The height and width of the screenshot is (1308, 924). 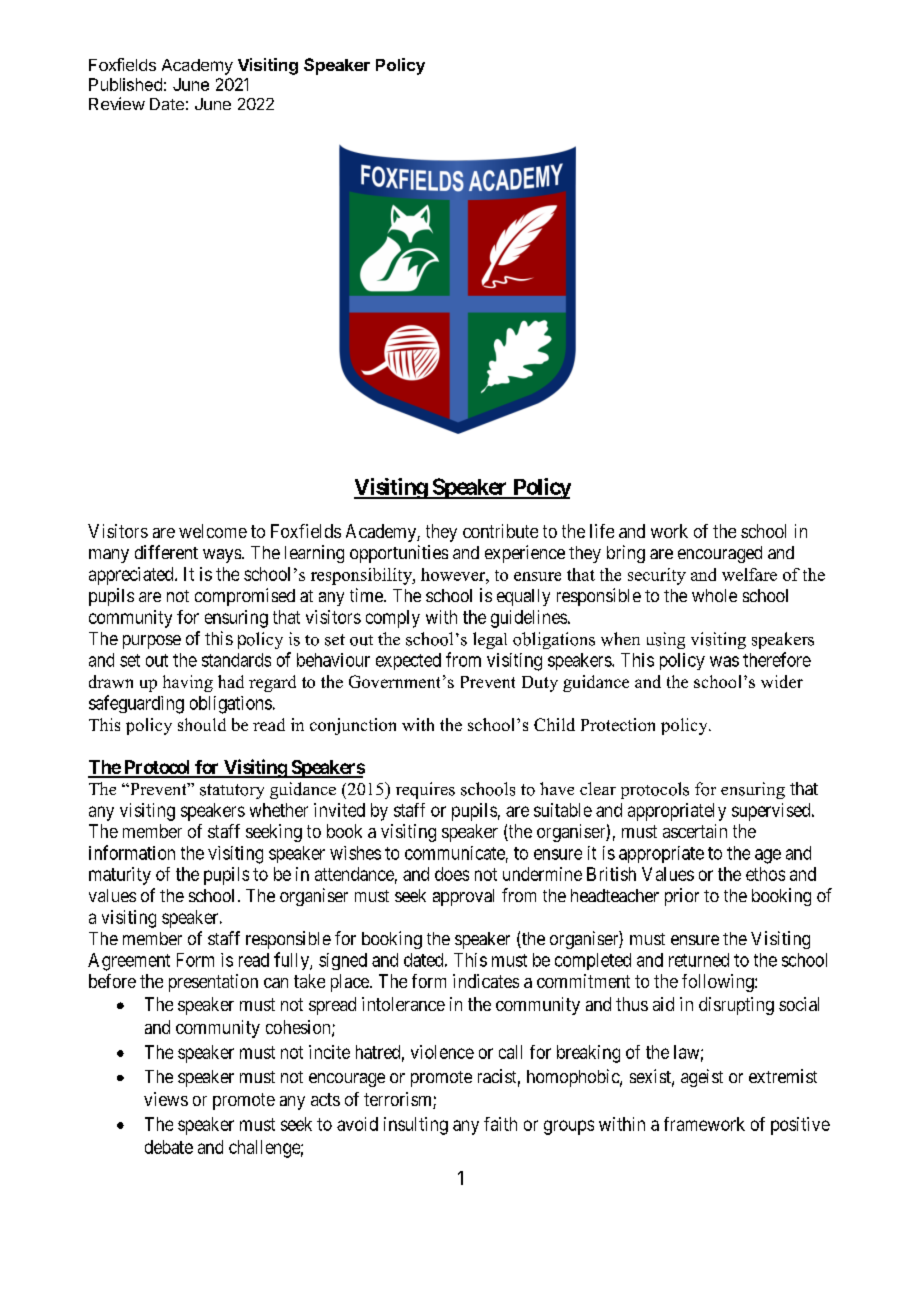 What do you see at coordinates (626, 554) in the screenshot?
I see `bring` at bounding box center [626, 554].
